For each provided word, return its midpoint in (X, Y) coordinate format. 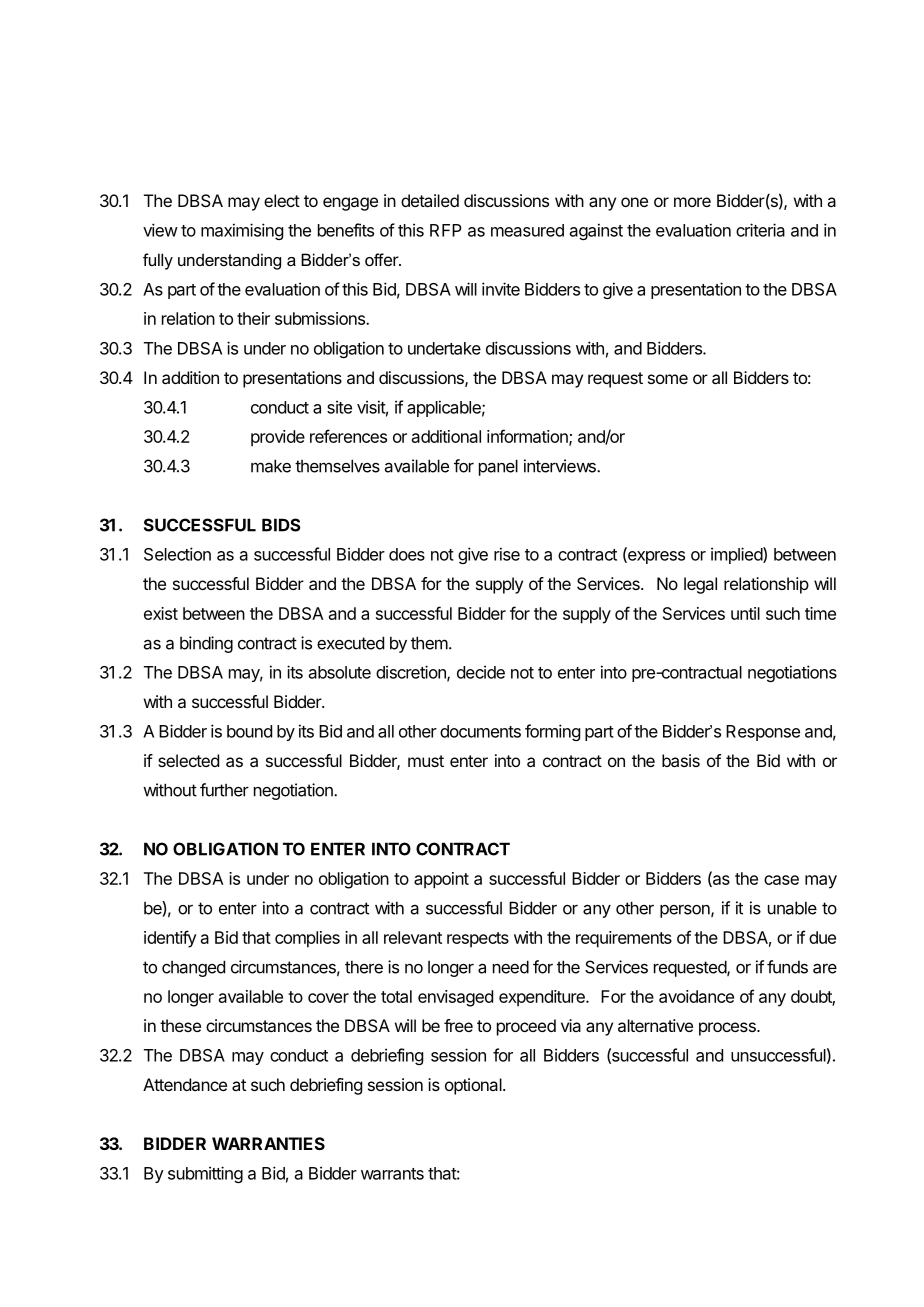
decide (481, 672)
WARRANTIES (268, 1143)
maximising (242, 231)
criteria (760, 230)
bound (249, 731)
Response (763, 733)
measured (527, 230)
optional (474, 1086)
